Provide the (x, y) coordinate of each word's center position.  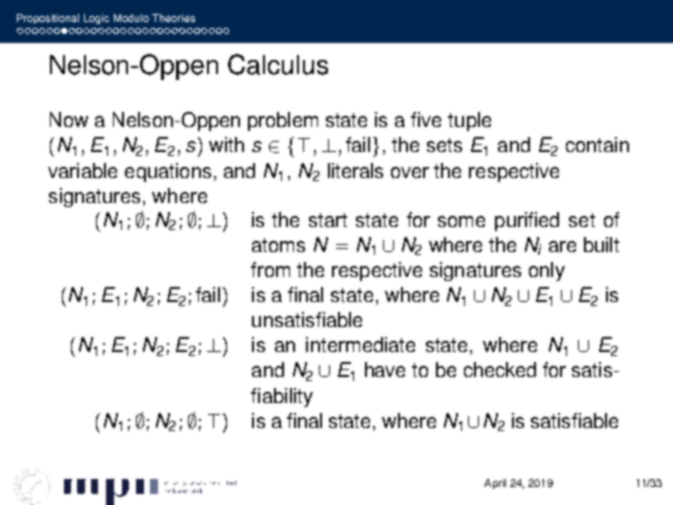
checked (500, 369)
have (385, 369)
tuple (469, 121)
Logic (96, 19)
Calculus (278, 64)
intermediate (360, 344)
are (562, 246)
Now (69, 119)
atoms (278, 245)
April (495, 484)
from (270, 269)
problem (283, 121)
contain (597, 144)
